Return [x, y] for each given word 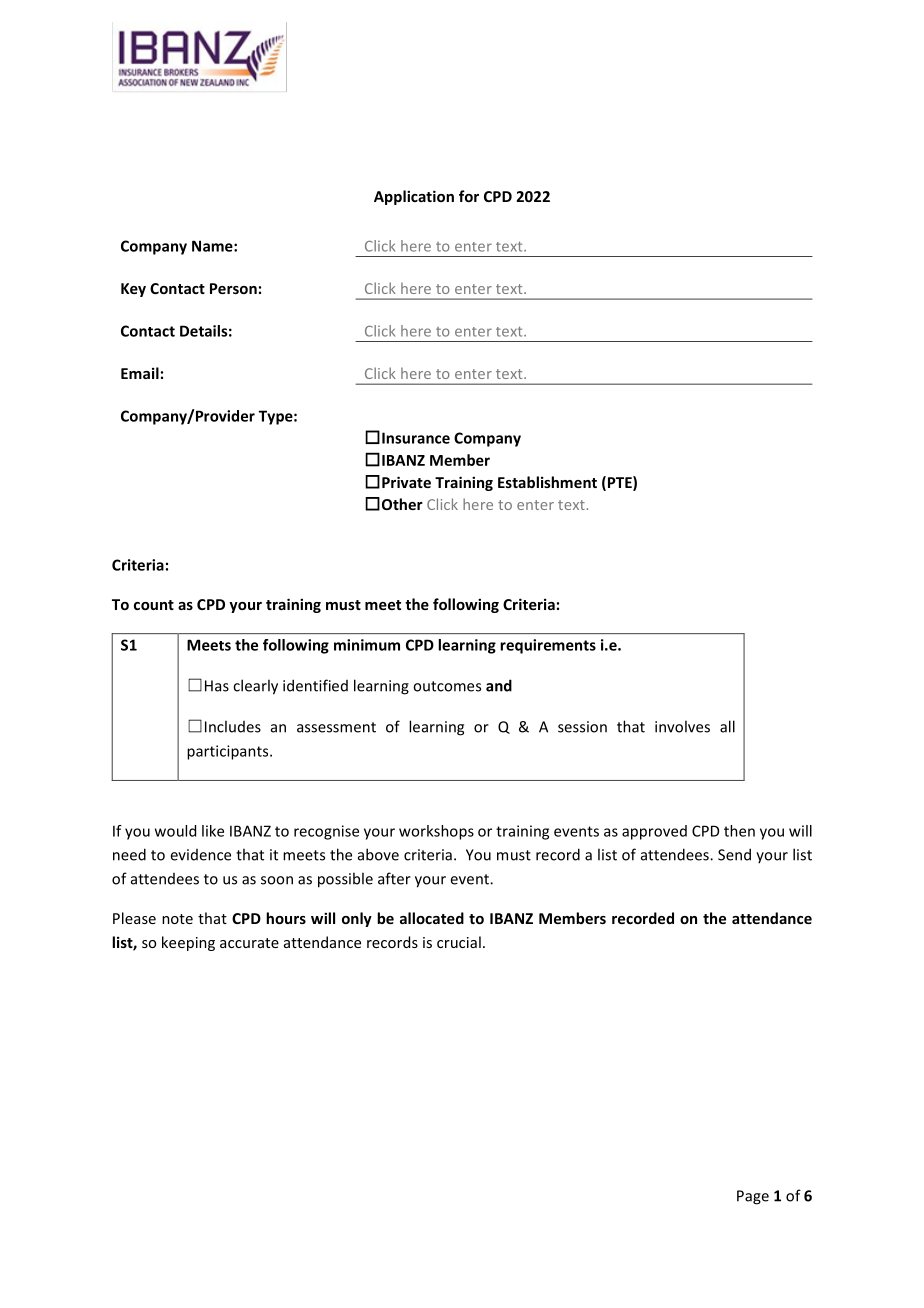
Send [734, 854]
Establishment [547, 482]
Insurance [416, 438]
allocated [432, 918]
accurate [249, 943]
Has [217, 686]
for [469, 196]
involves [682, 726]
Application [414, 197]
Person [233, 288]
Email [140, 373]
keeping [188, 943]
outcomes [447, 686]
